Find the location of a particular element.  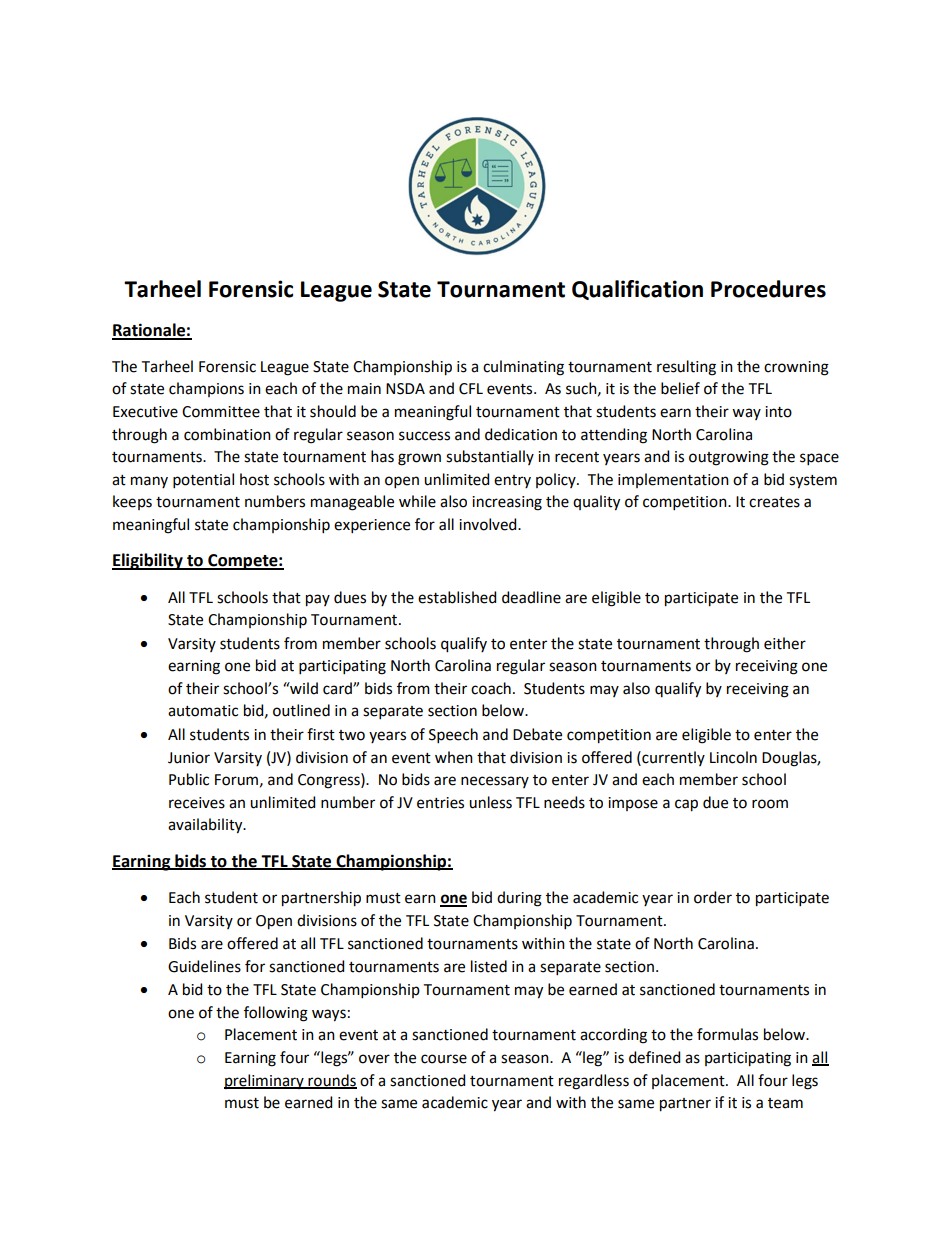

availability is located at coordinates (206, 826).
